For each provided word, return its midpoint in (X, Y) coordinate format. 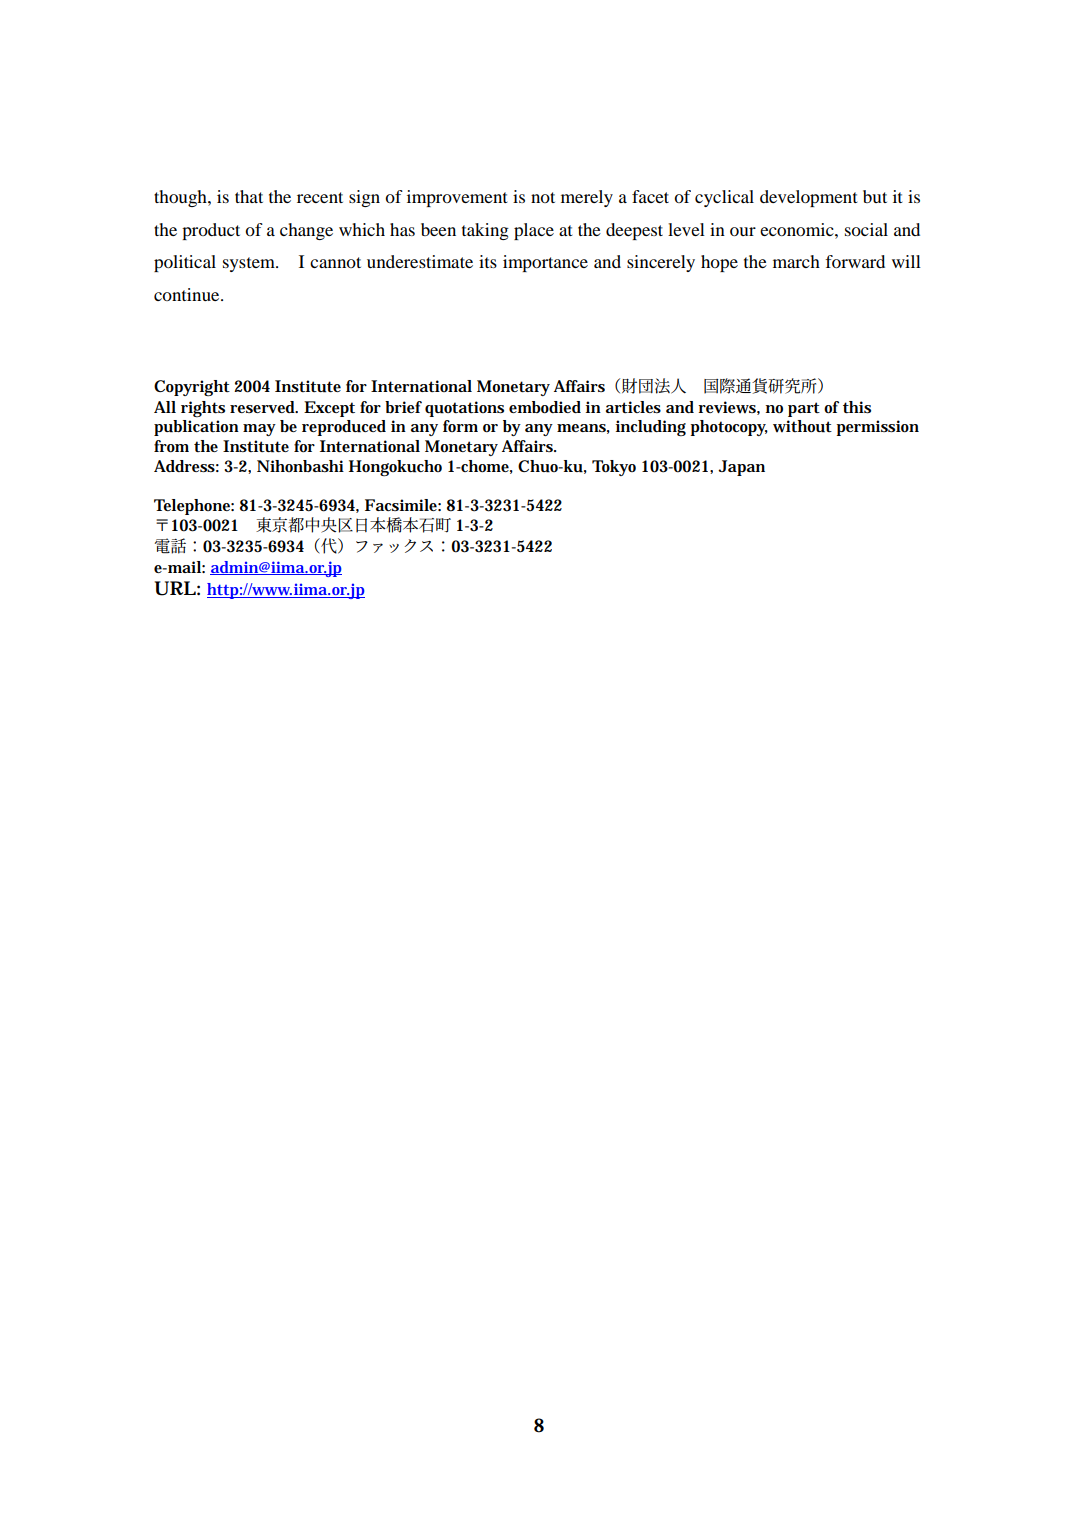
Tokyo (614, 468)
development (808, 198)
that (249, 196)
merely (587, 198)
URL (175, 588)
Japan (741, 468)
